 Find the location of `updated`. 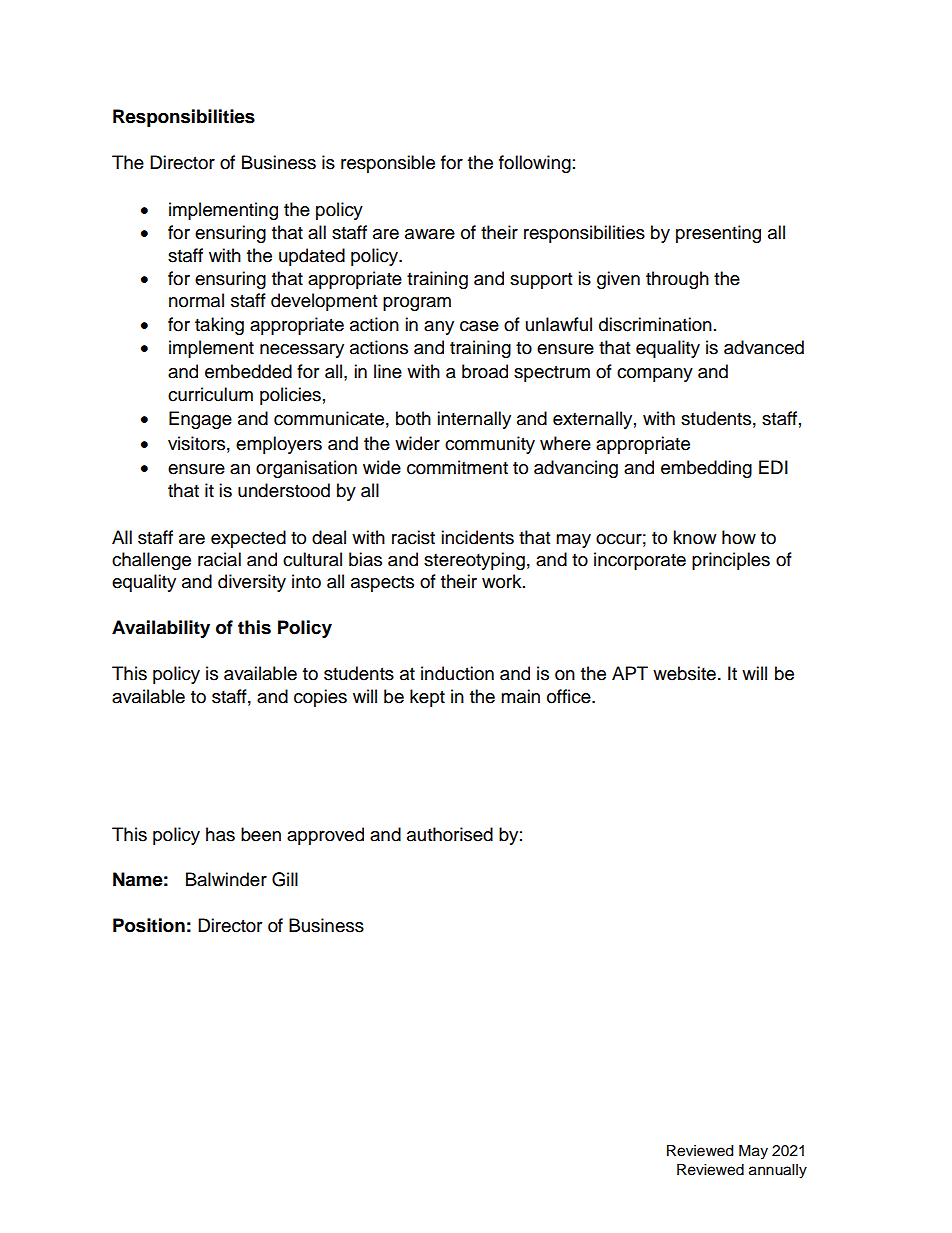

updated is located at coordinates (312, 257).
